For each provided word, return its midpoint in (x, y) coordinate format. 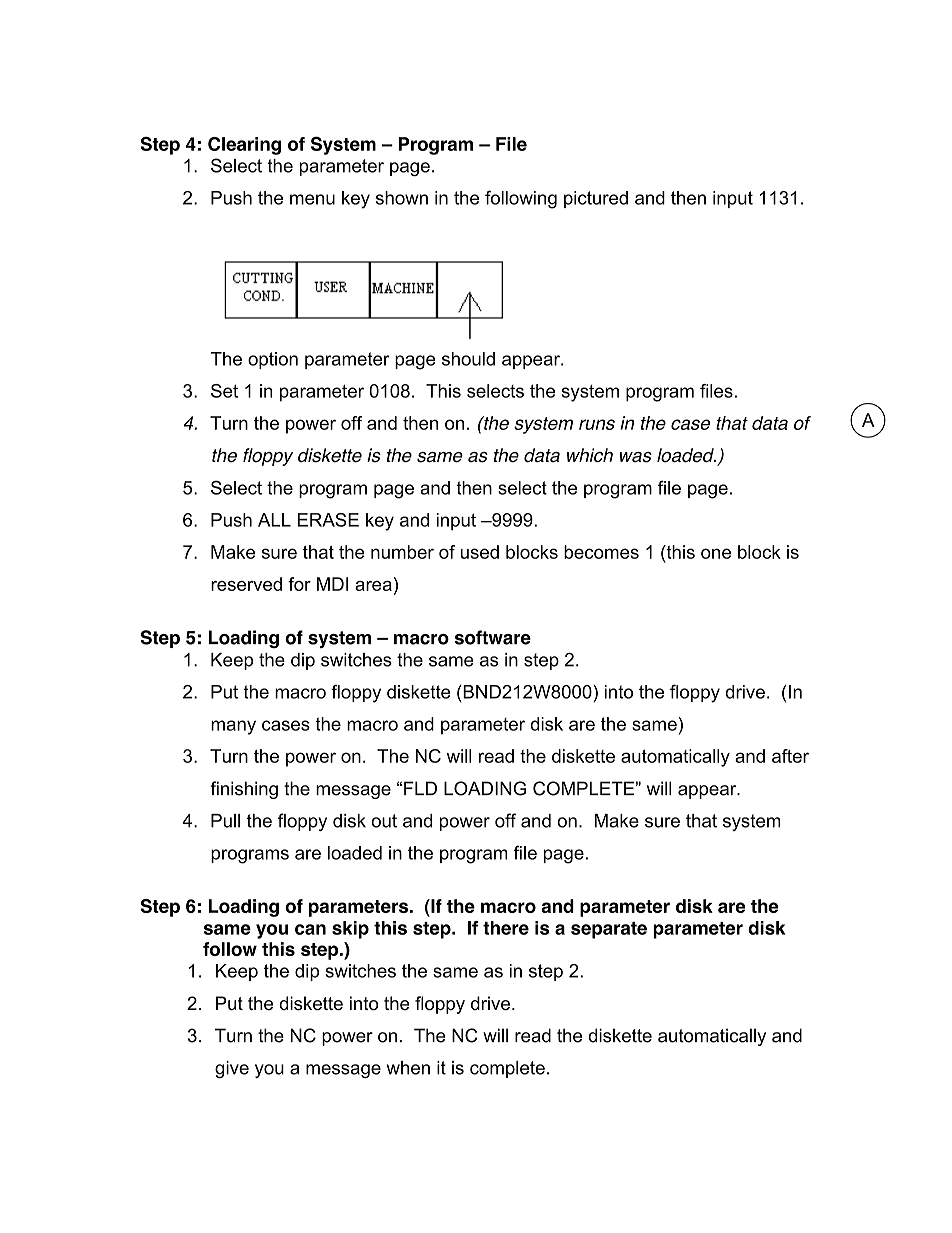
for (299, 584)
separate (609, 930)
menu (312, 199)
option (273, 360)
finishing (244, 790)
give (232, 1069)
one (716, 553)
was (636, 457)
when (408, 1068)
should (468, 359)
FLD (420, 788)
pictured (596, 199)
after (790, 756)
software (492, 637)
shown (402, 198)
